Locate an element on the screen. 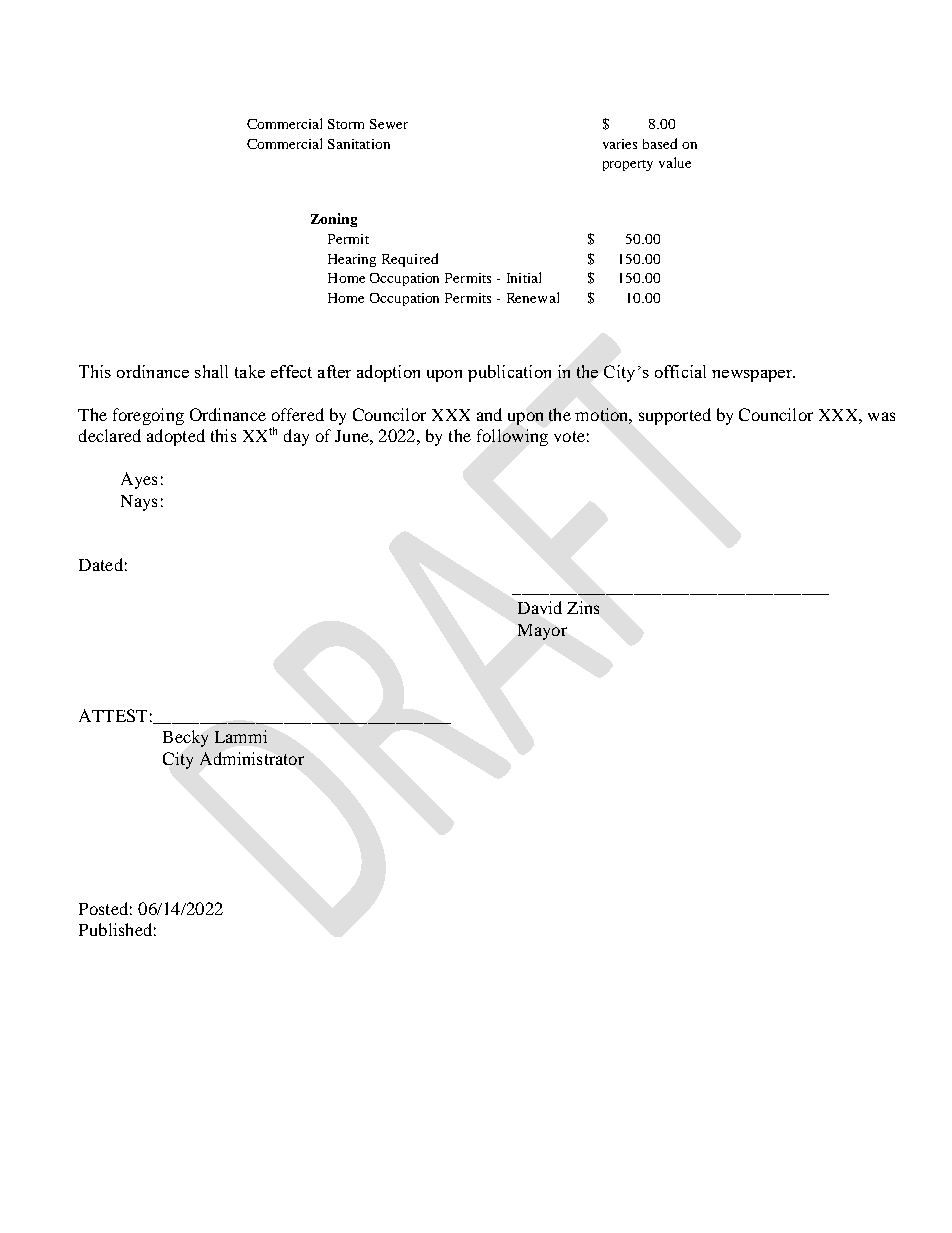 This screenshot has width=952, height=1233. foregoing is located at coordinates (148, 416).
